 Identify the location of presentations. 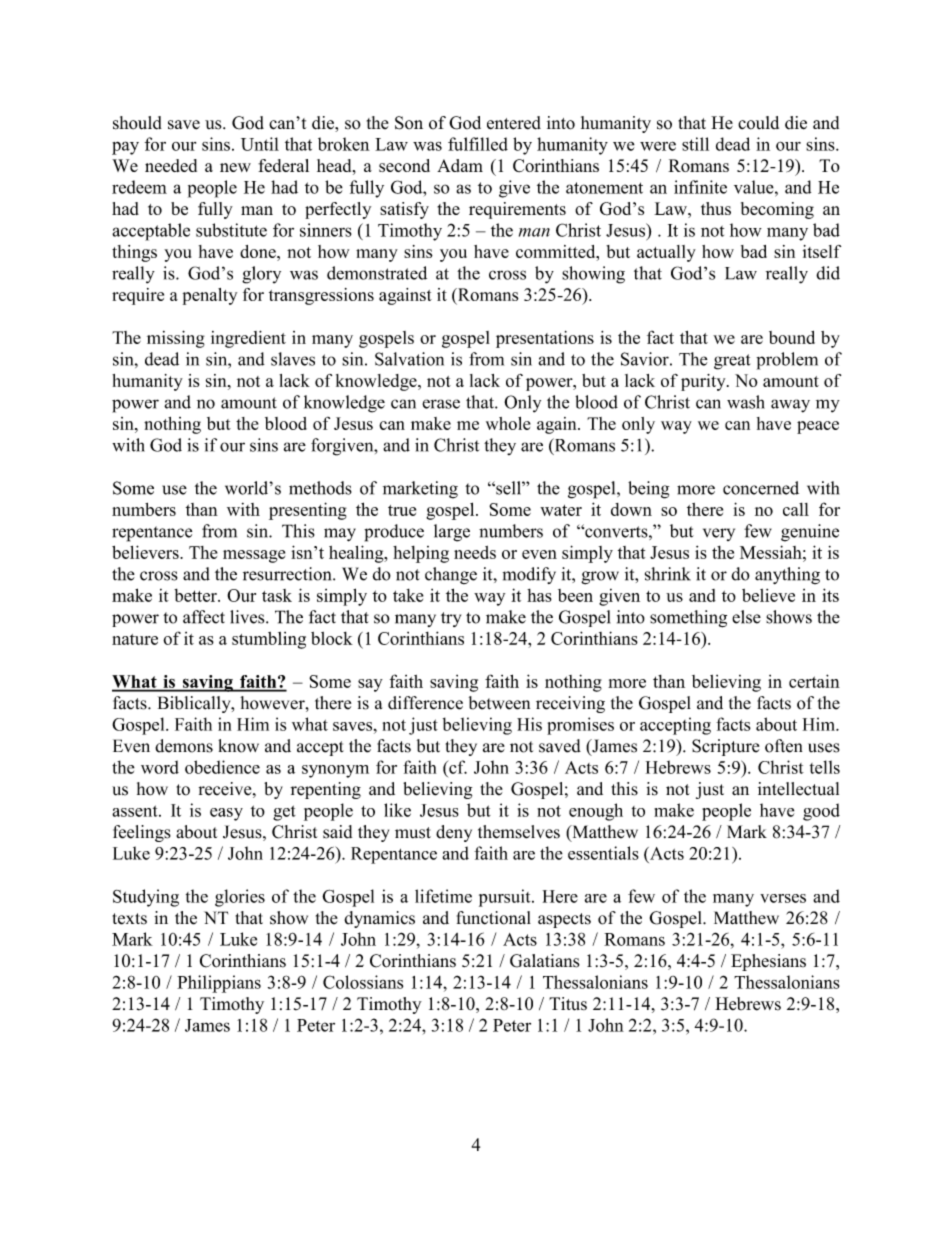
(545, 339).
